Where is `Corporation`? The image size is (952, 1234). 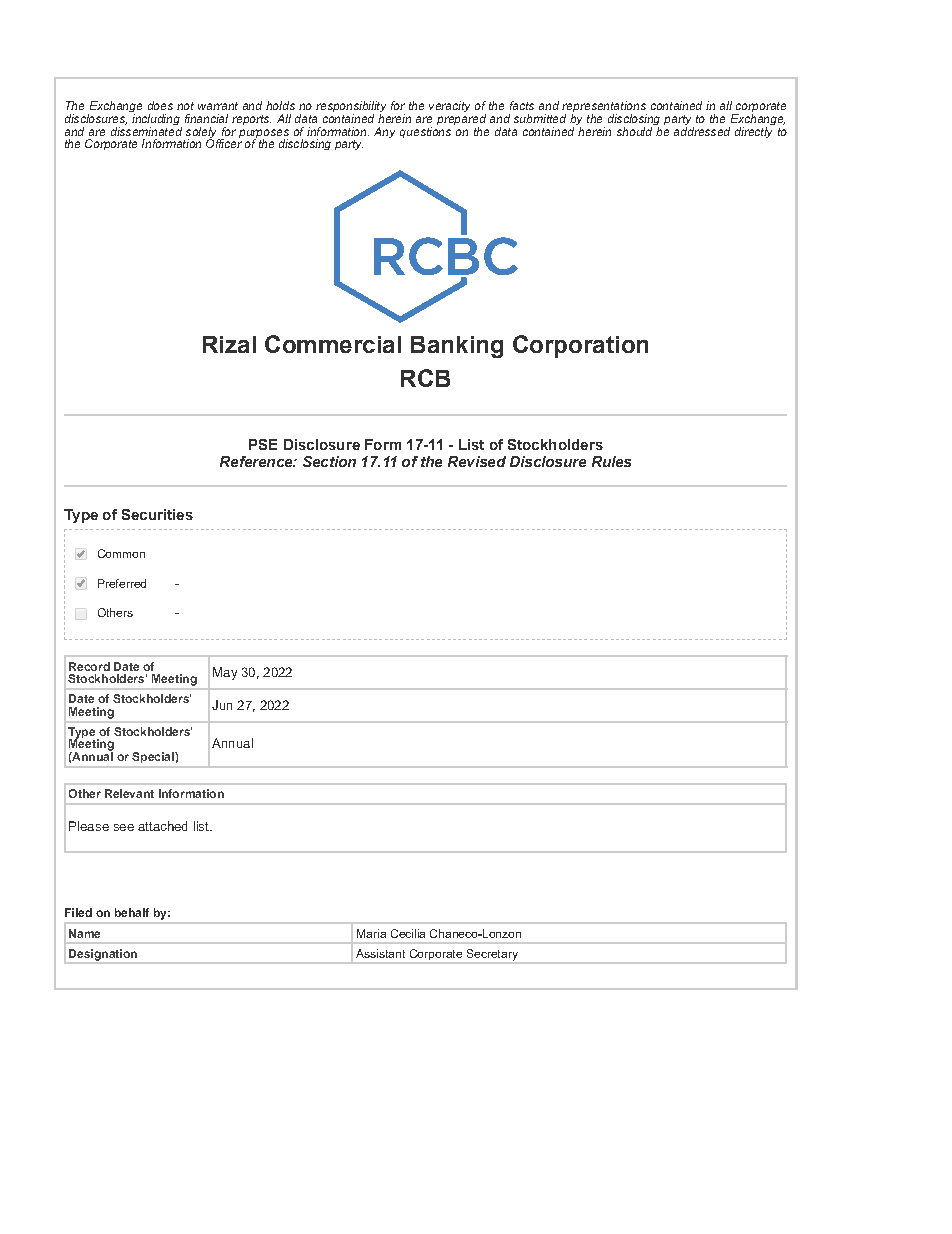
Corporation is located at coordinates (580, 346).
